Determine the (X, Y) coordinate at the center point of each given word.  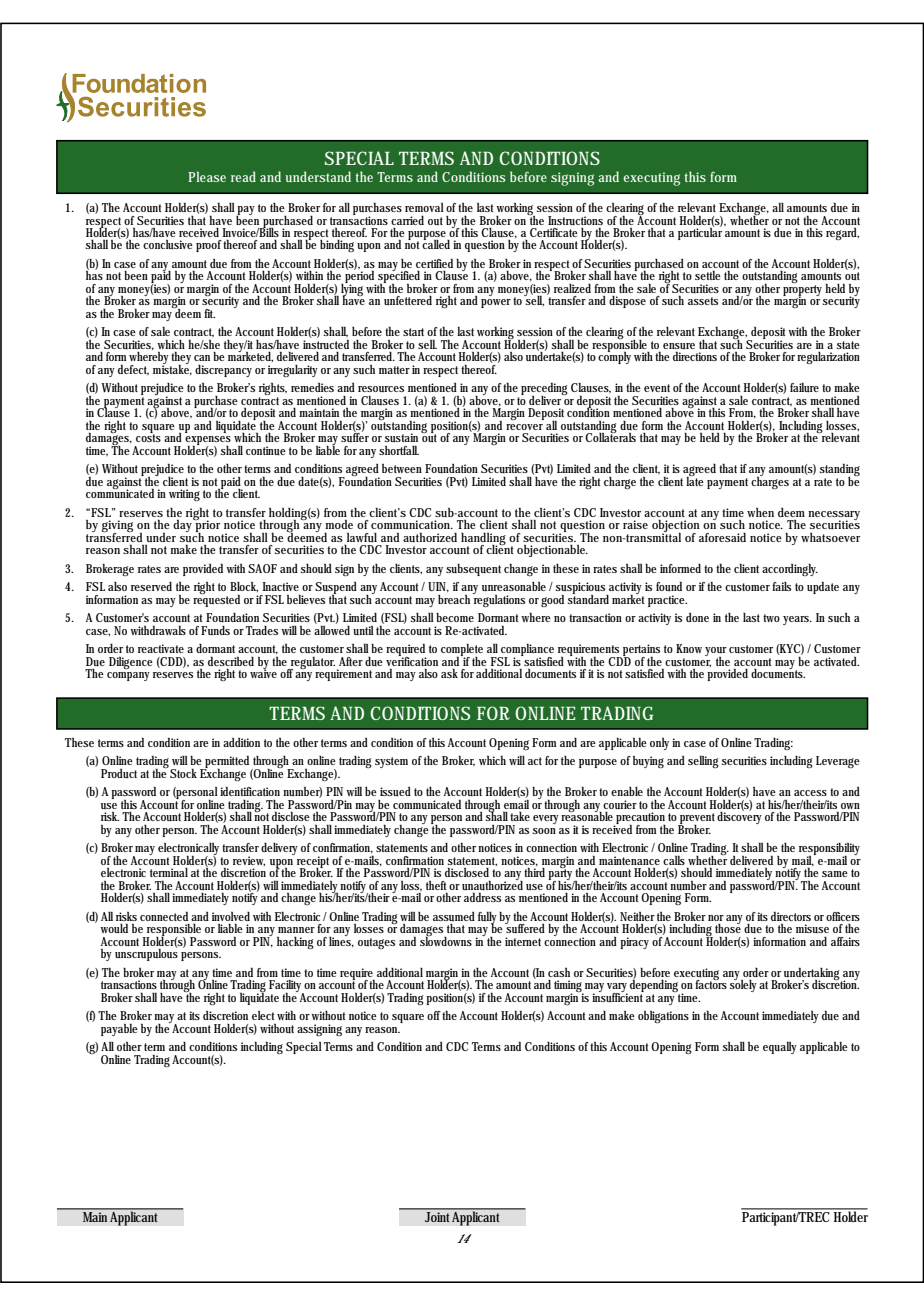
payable (119, 1030)
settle (708, 275)
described (231, 661)
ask (449, 673)
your (716, 653)
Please (207, 176)
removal (424, 207)
